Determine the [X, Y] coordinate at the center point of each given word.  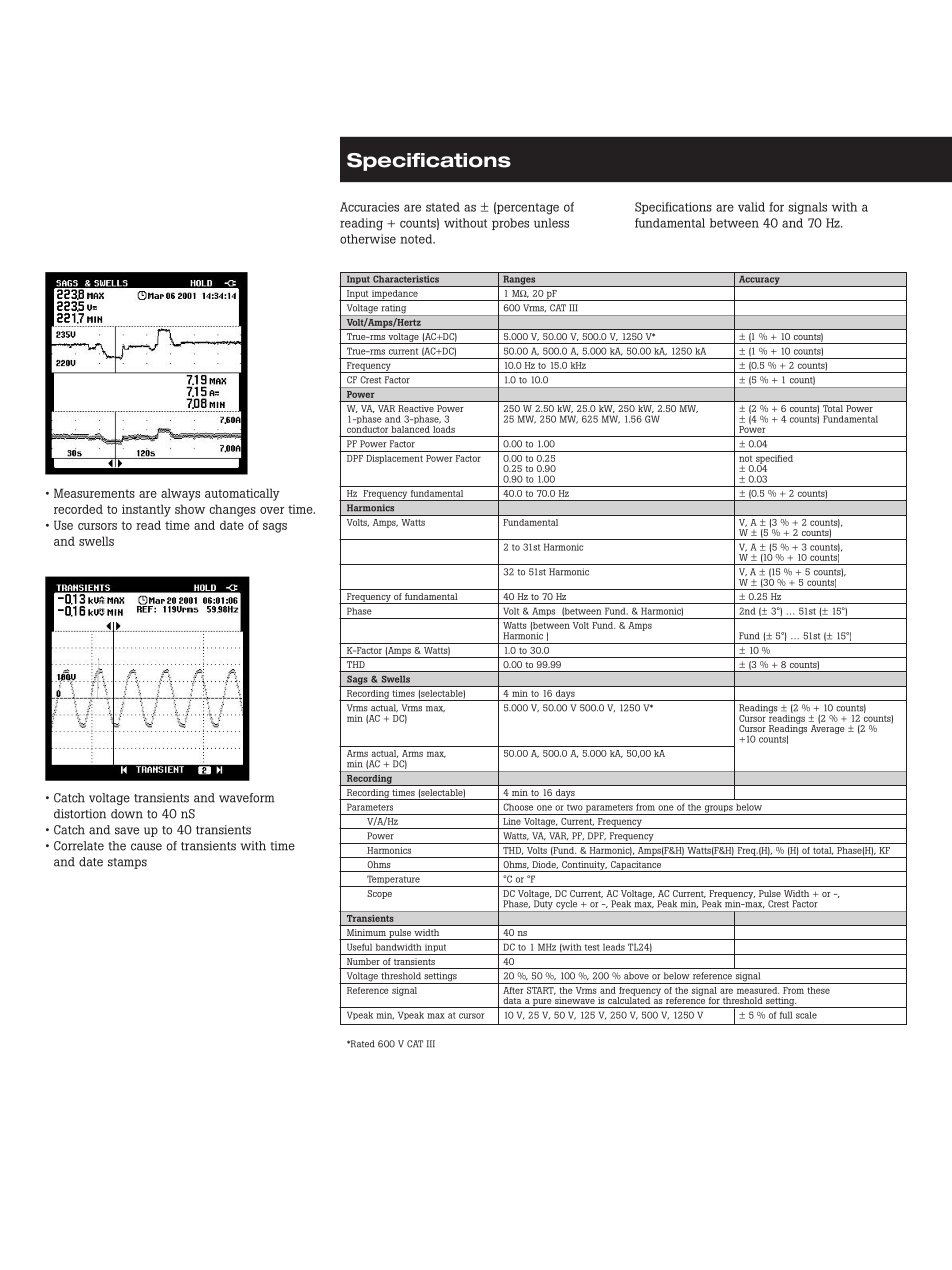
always [180, 494]
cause [146, 847]
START [541, 991]
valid [751, 207]
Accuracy [759, 281]
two [575, 807]
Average [828, 728]
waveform [247, 798]
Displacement [394, 459]
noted [417, 239]
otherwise [368, 239]
